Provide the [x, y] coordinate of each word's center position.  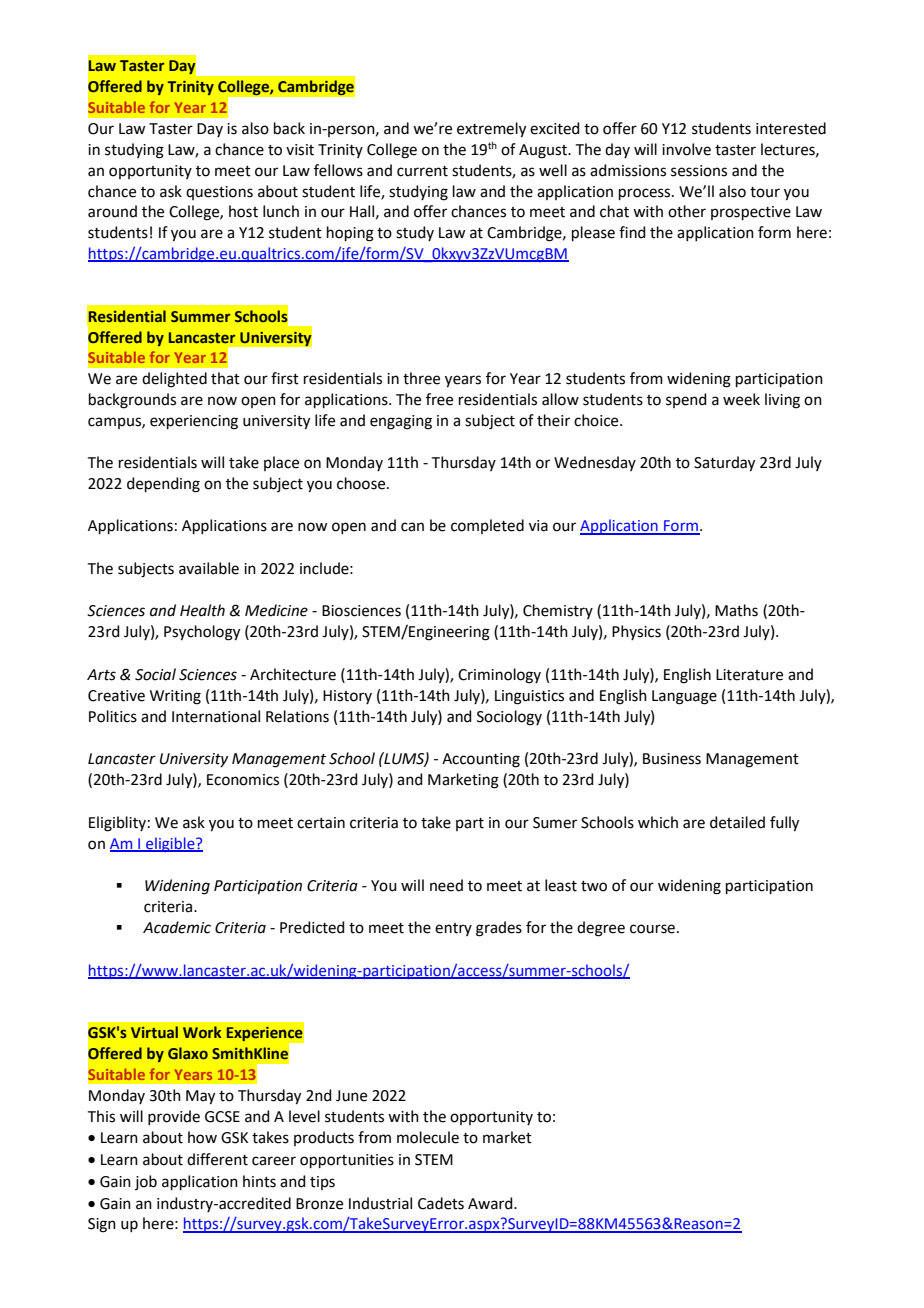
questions [219, 193]
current [422, 171]
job [146, 1182]
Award [491, 1203]
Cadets [441, 1203]
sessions [699, 171]
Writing [175, 697]
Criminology [499, 676]
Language [684, 697]
